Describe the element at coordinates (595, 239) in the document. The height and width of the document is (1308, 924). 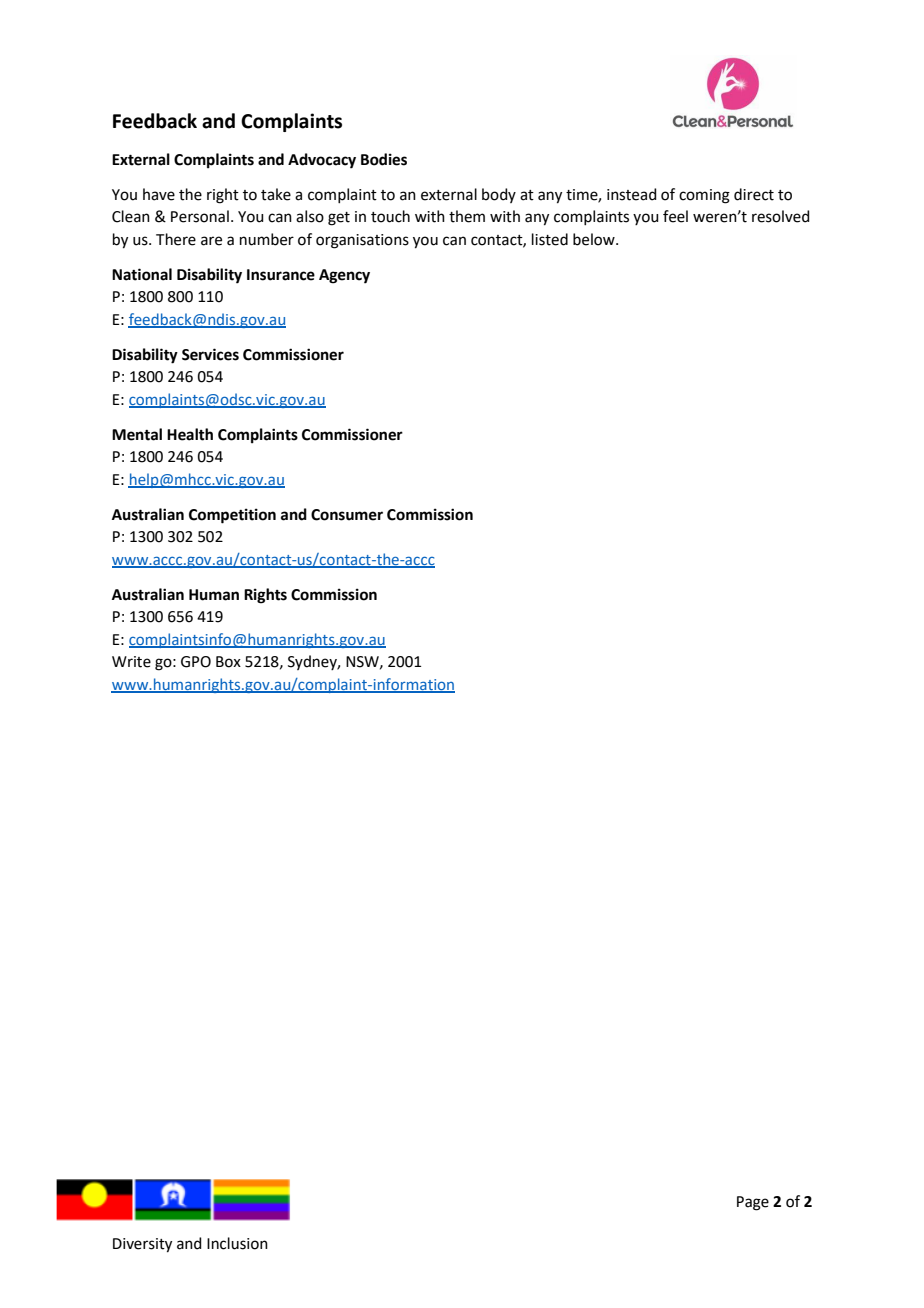
I see `below` at that location.
